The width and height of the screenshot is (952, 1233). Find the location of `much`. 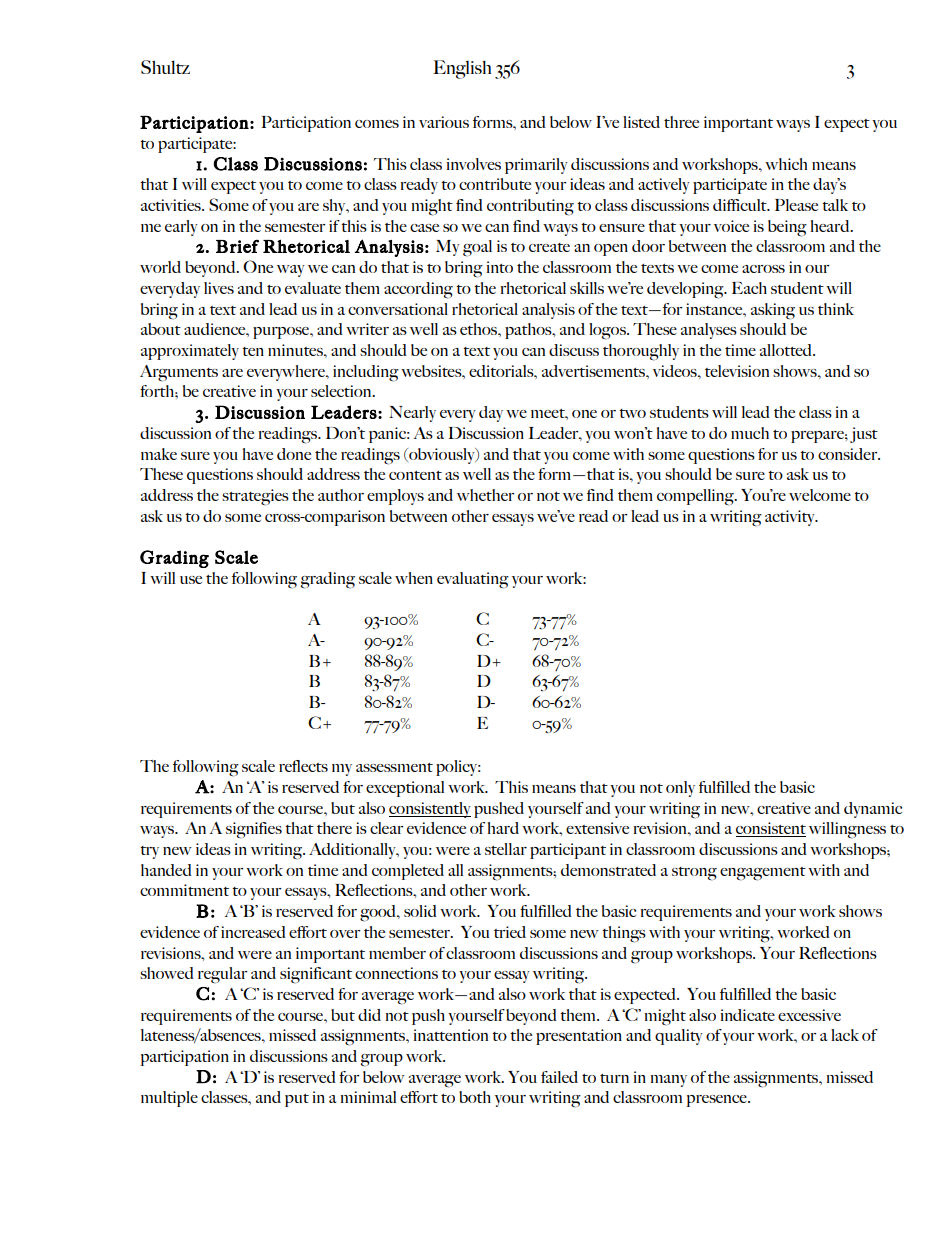

much is located at coordinates (750, 433).
